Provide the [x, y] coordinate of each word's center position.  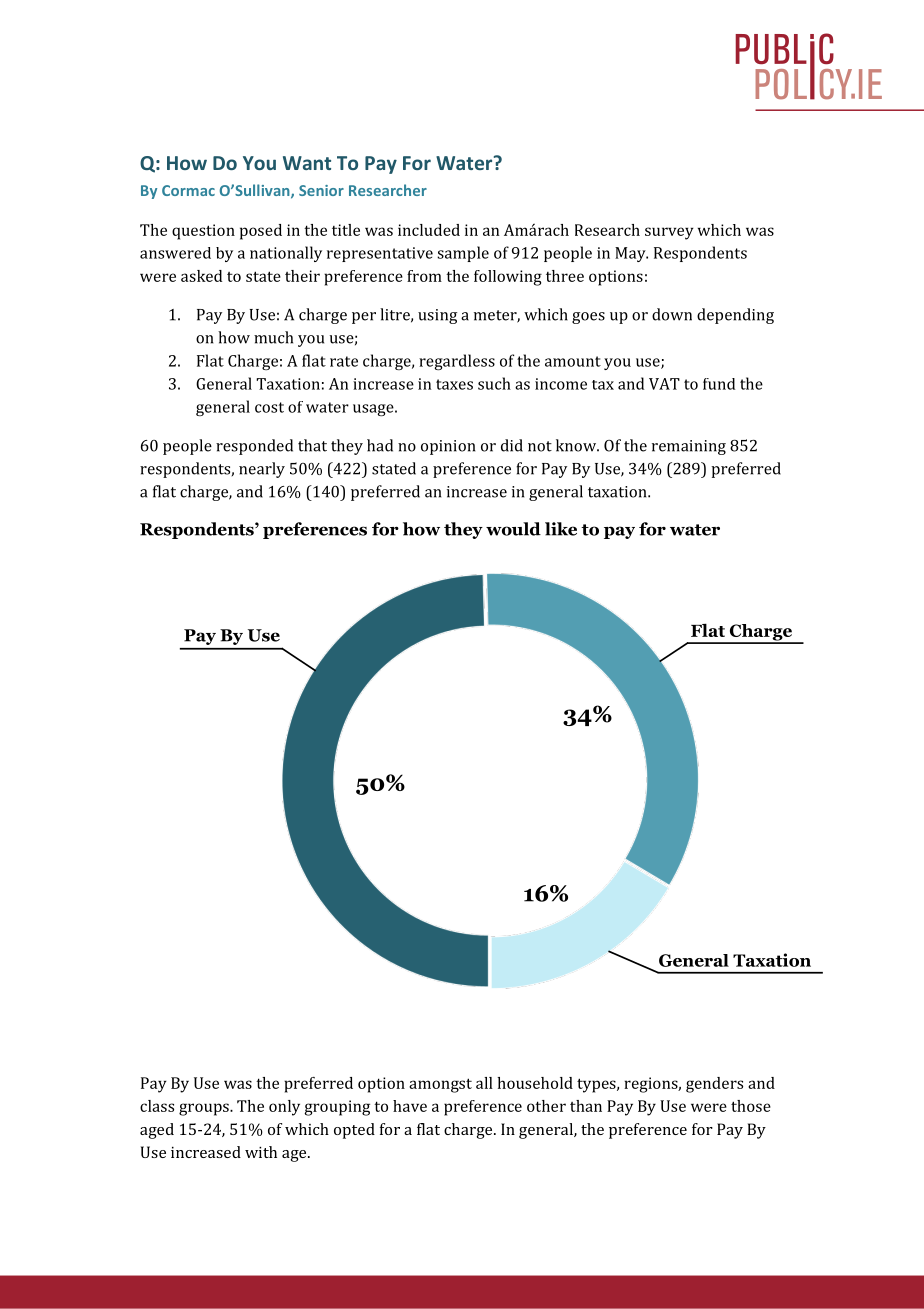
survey [669, 233]
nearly [262, 470]
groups [205, 1109]
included [429, 230]
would [513, 529]
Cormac [188, 190]
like [561, 529]
